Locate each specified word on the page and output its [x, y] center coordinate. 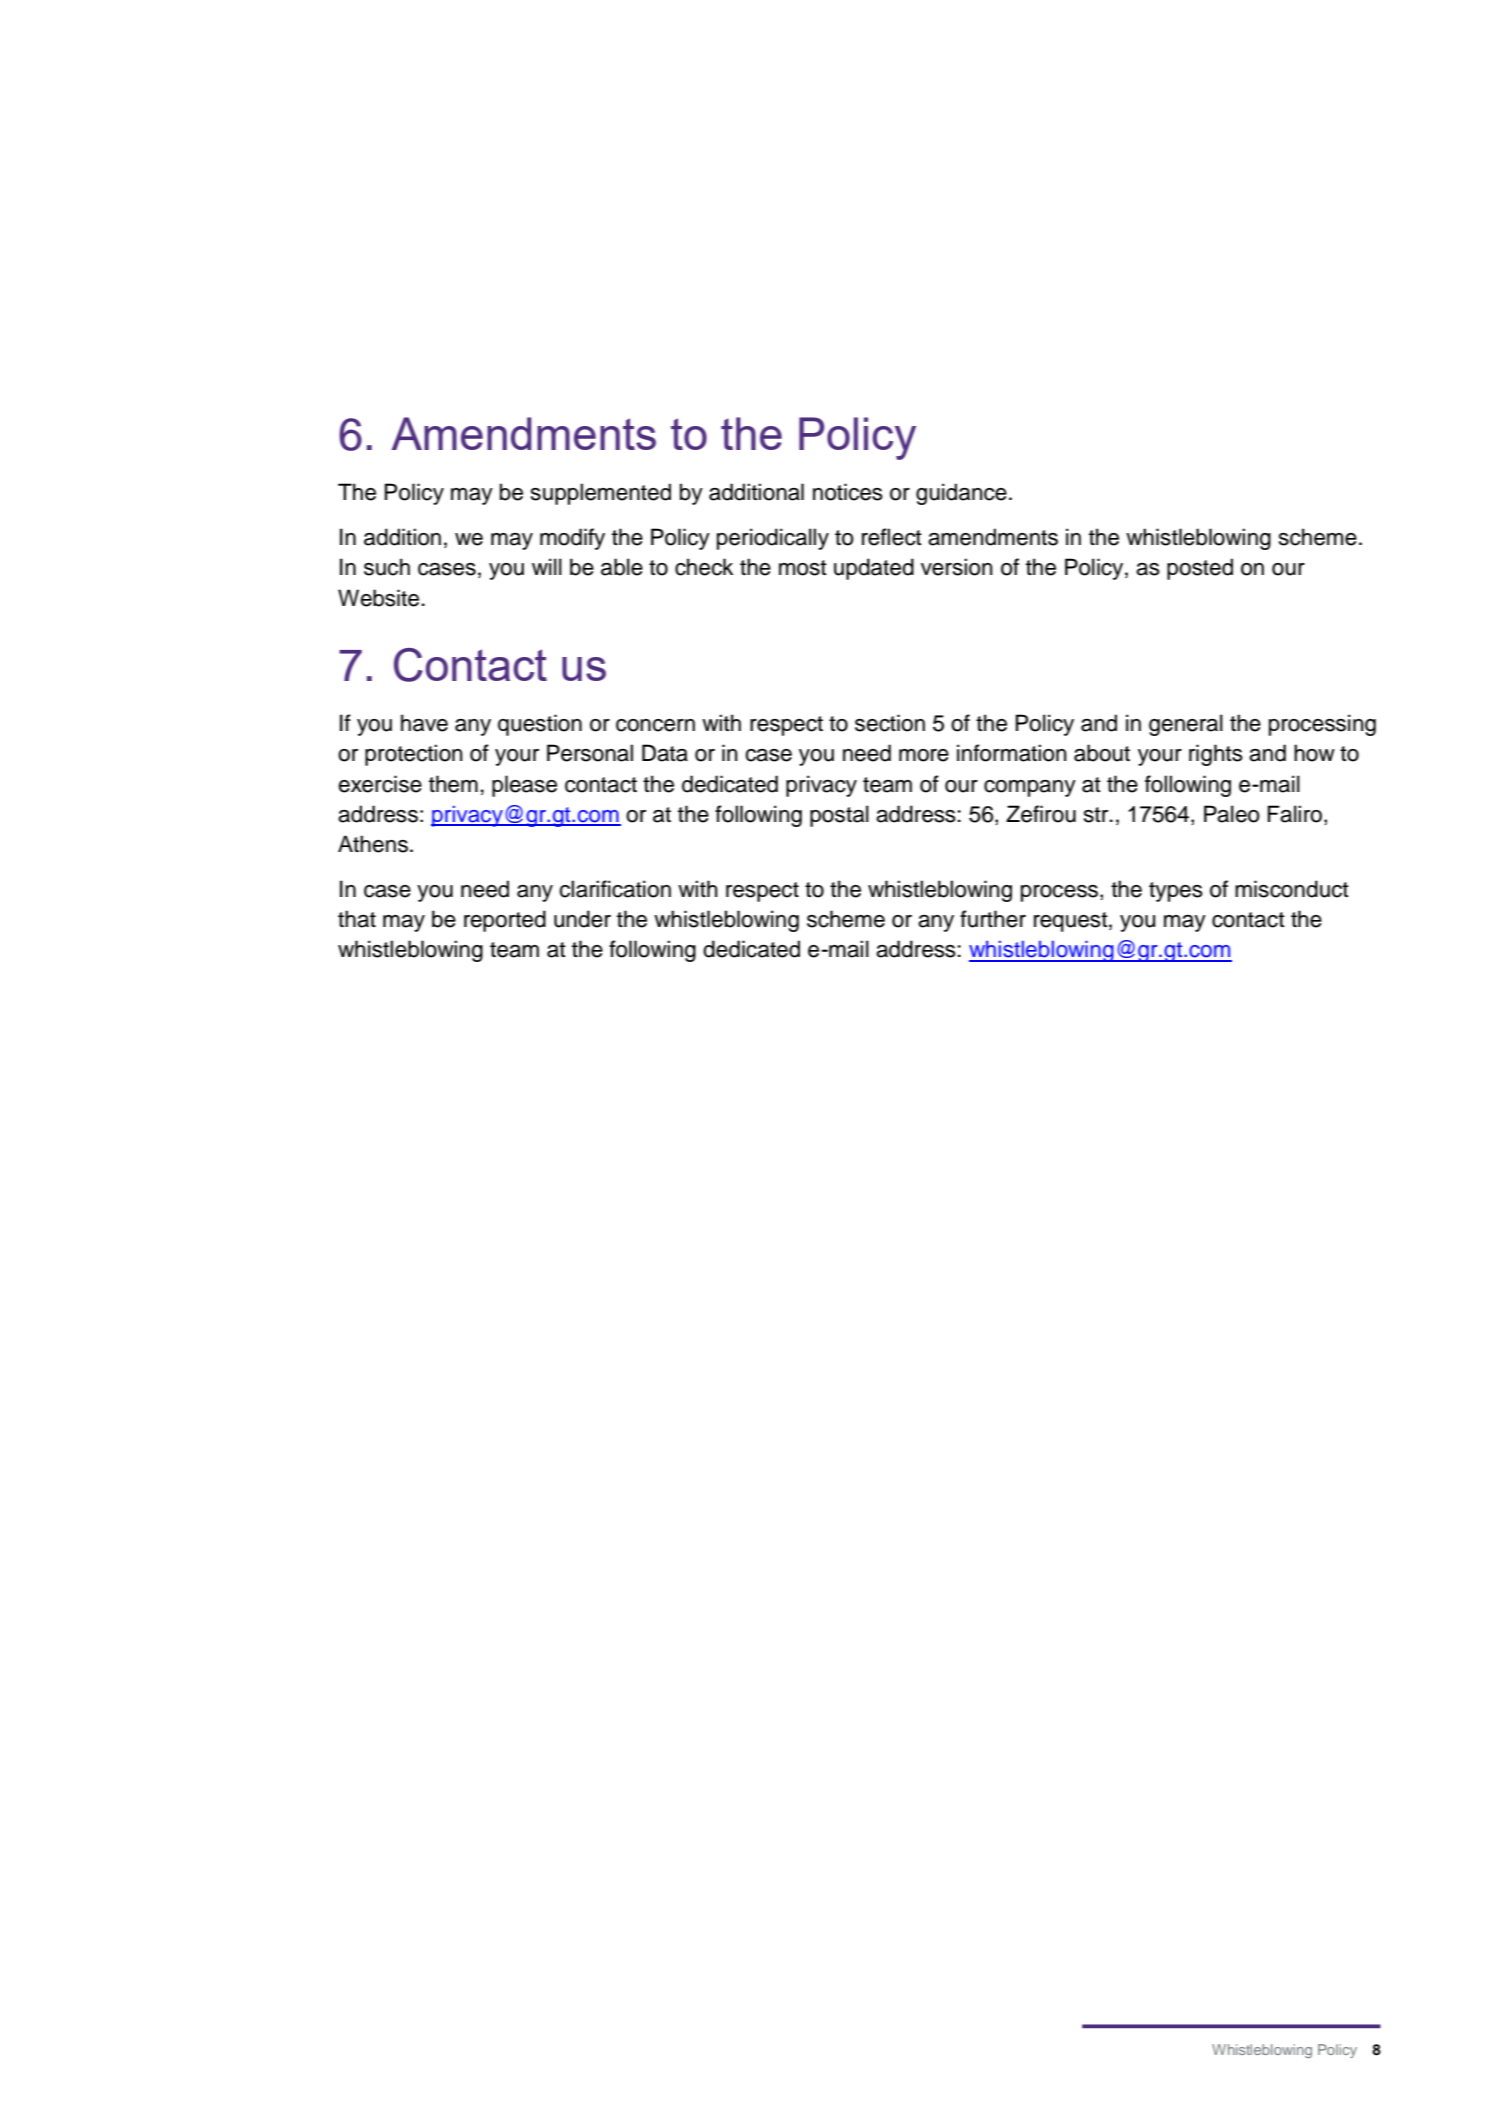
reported [505, 921]
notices [848, 492]
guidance [961, 494]
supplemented [601, 494]
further [993, 919]
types [1176, 892]
